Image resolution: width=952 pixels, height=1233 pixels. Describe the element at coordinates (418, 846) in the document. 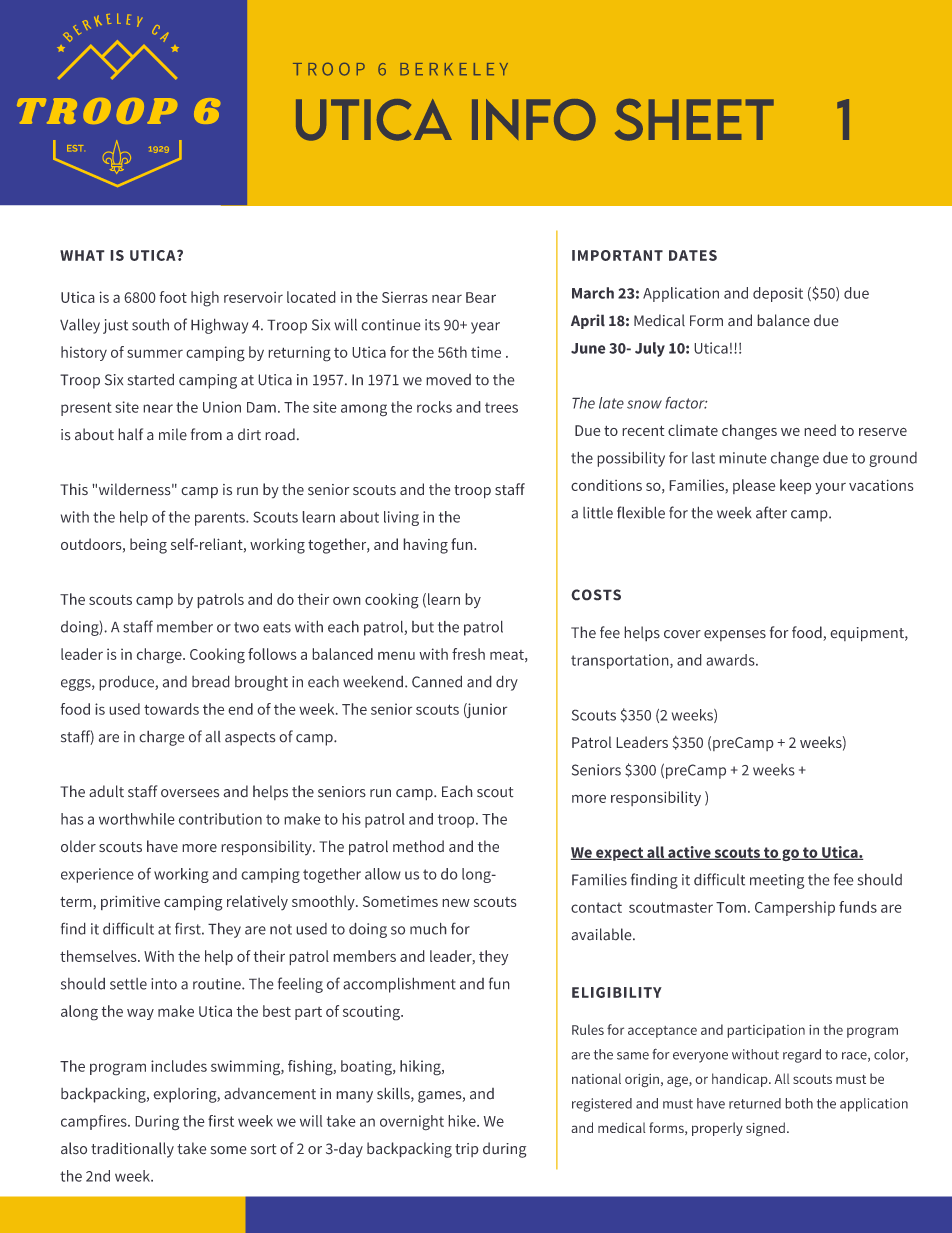

I see `method` at that location.
